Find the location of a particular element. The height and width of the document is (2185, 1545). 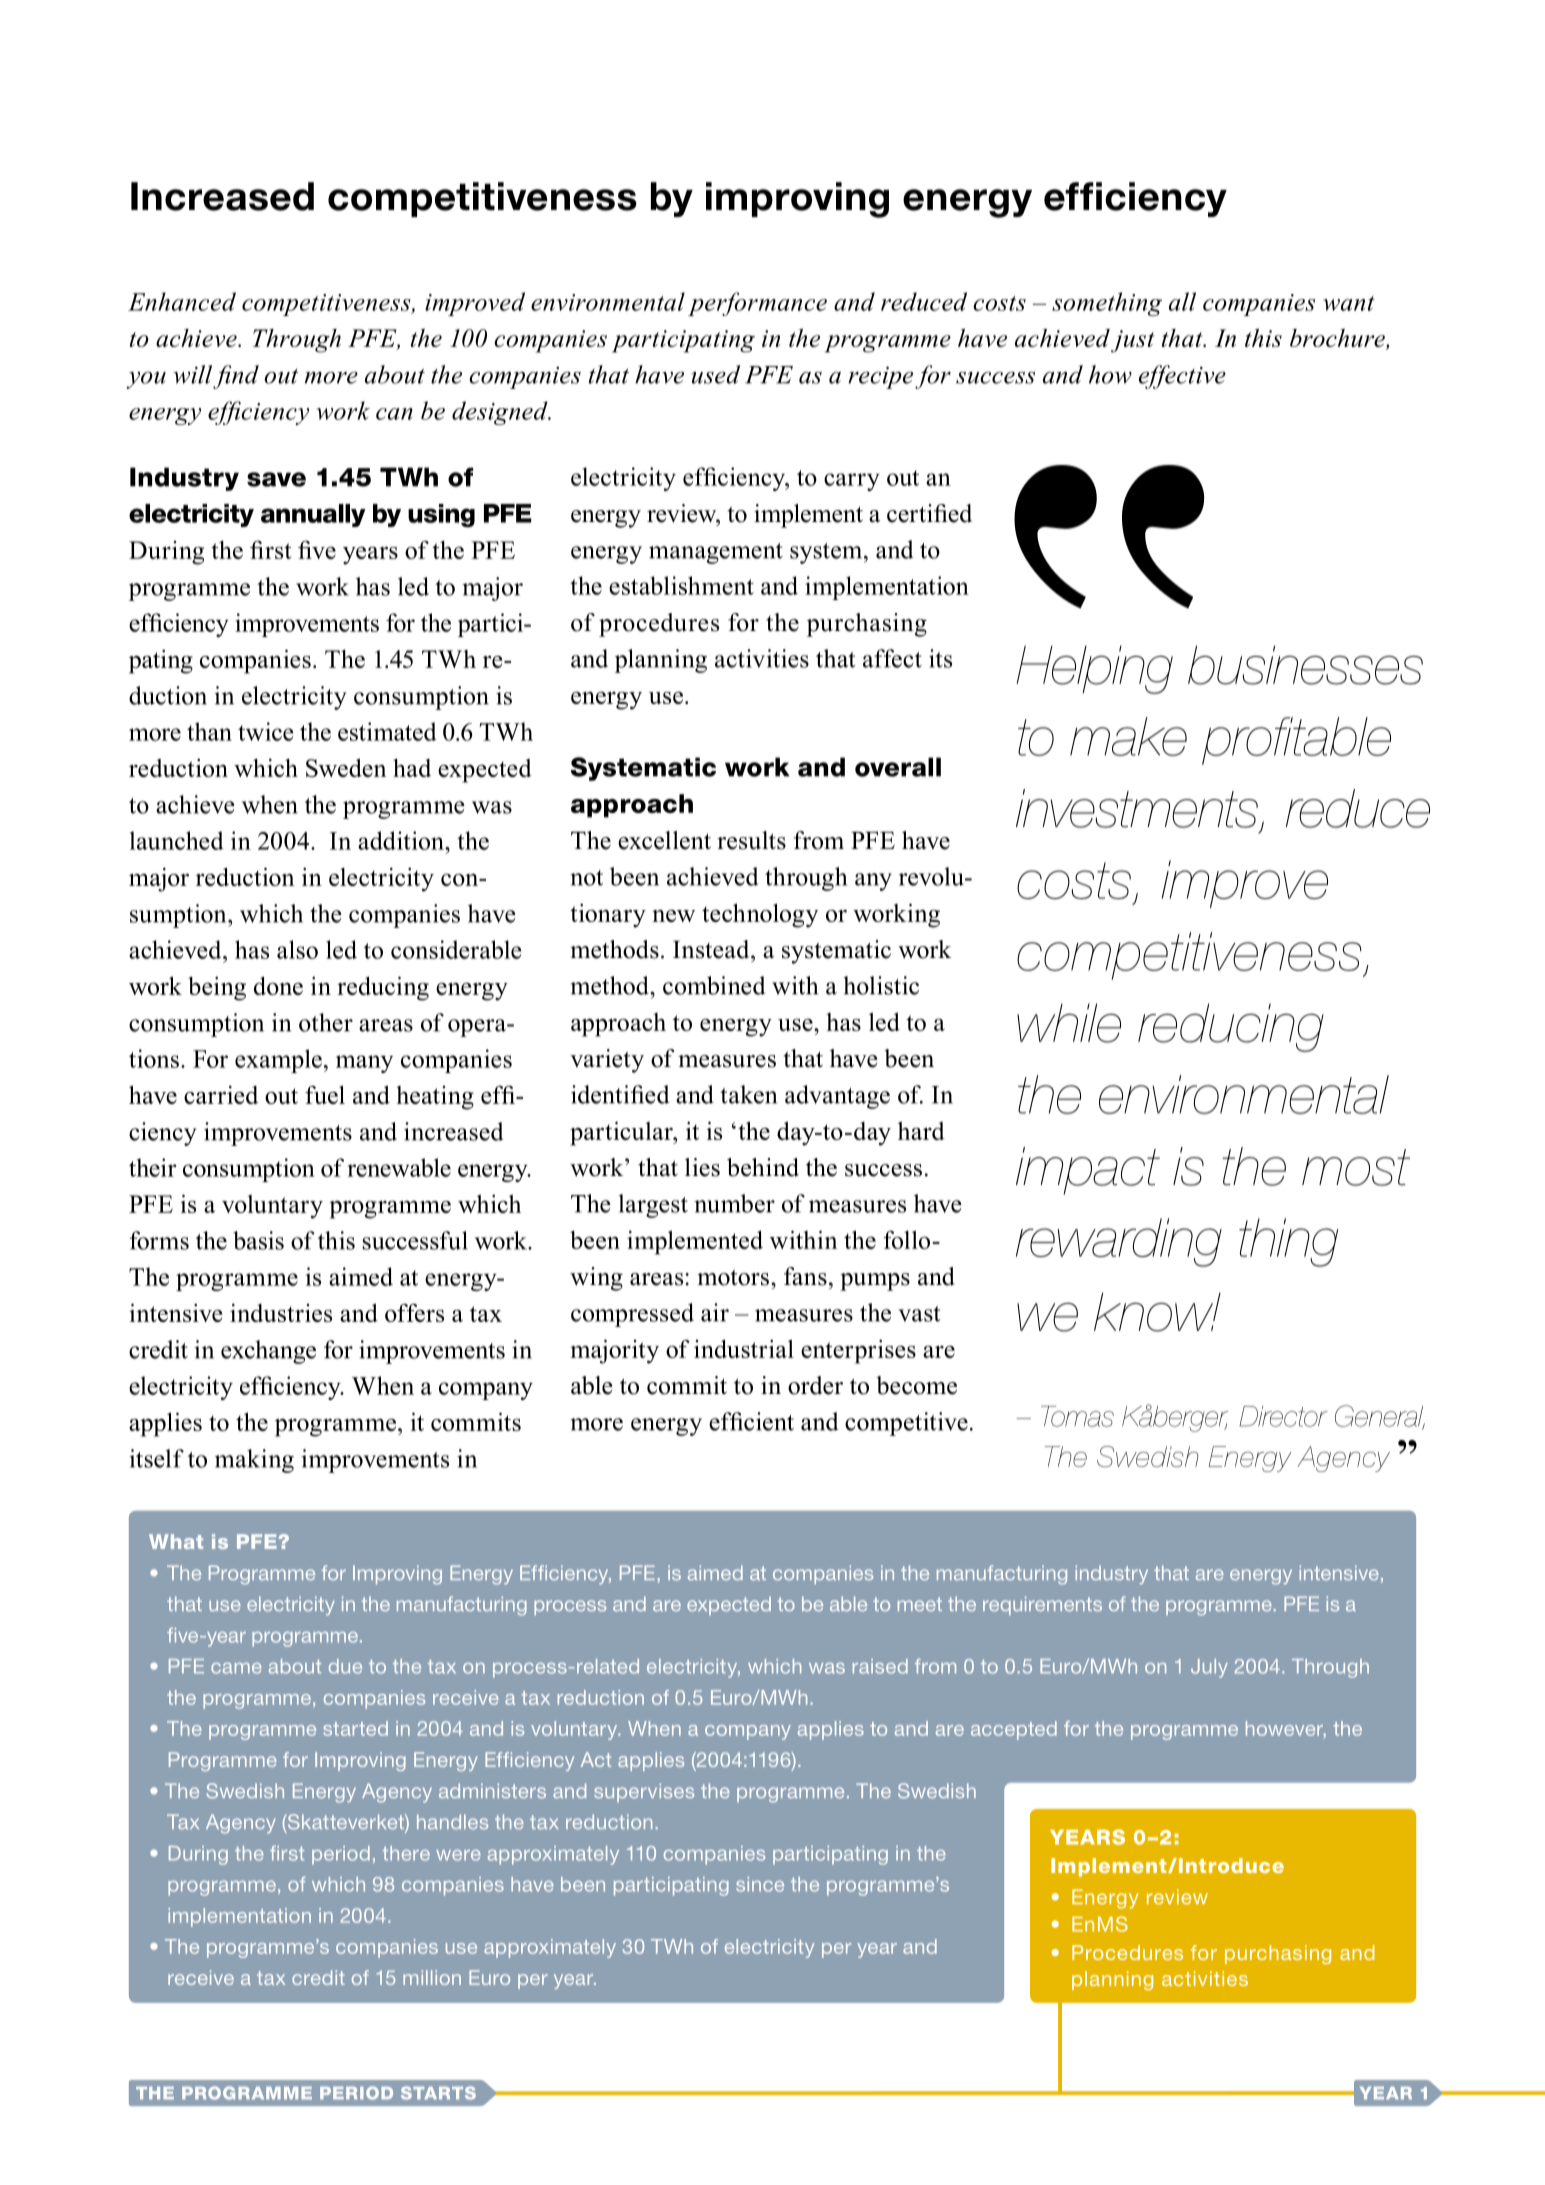

rewarding is located at coordinates (1119, 1242).
